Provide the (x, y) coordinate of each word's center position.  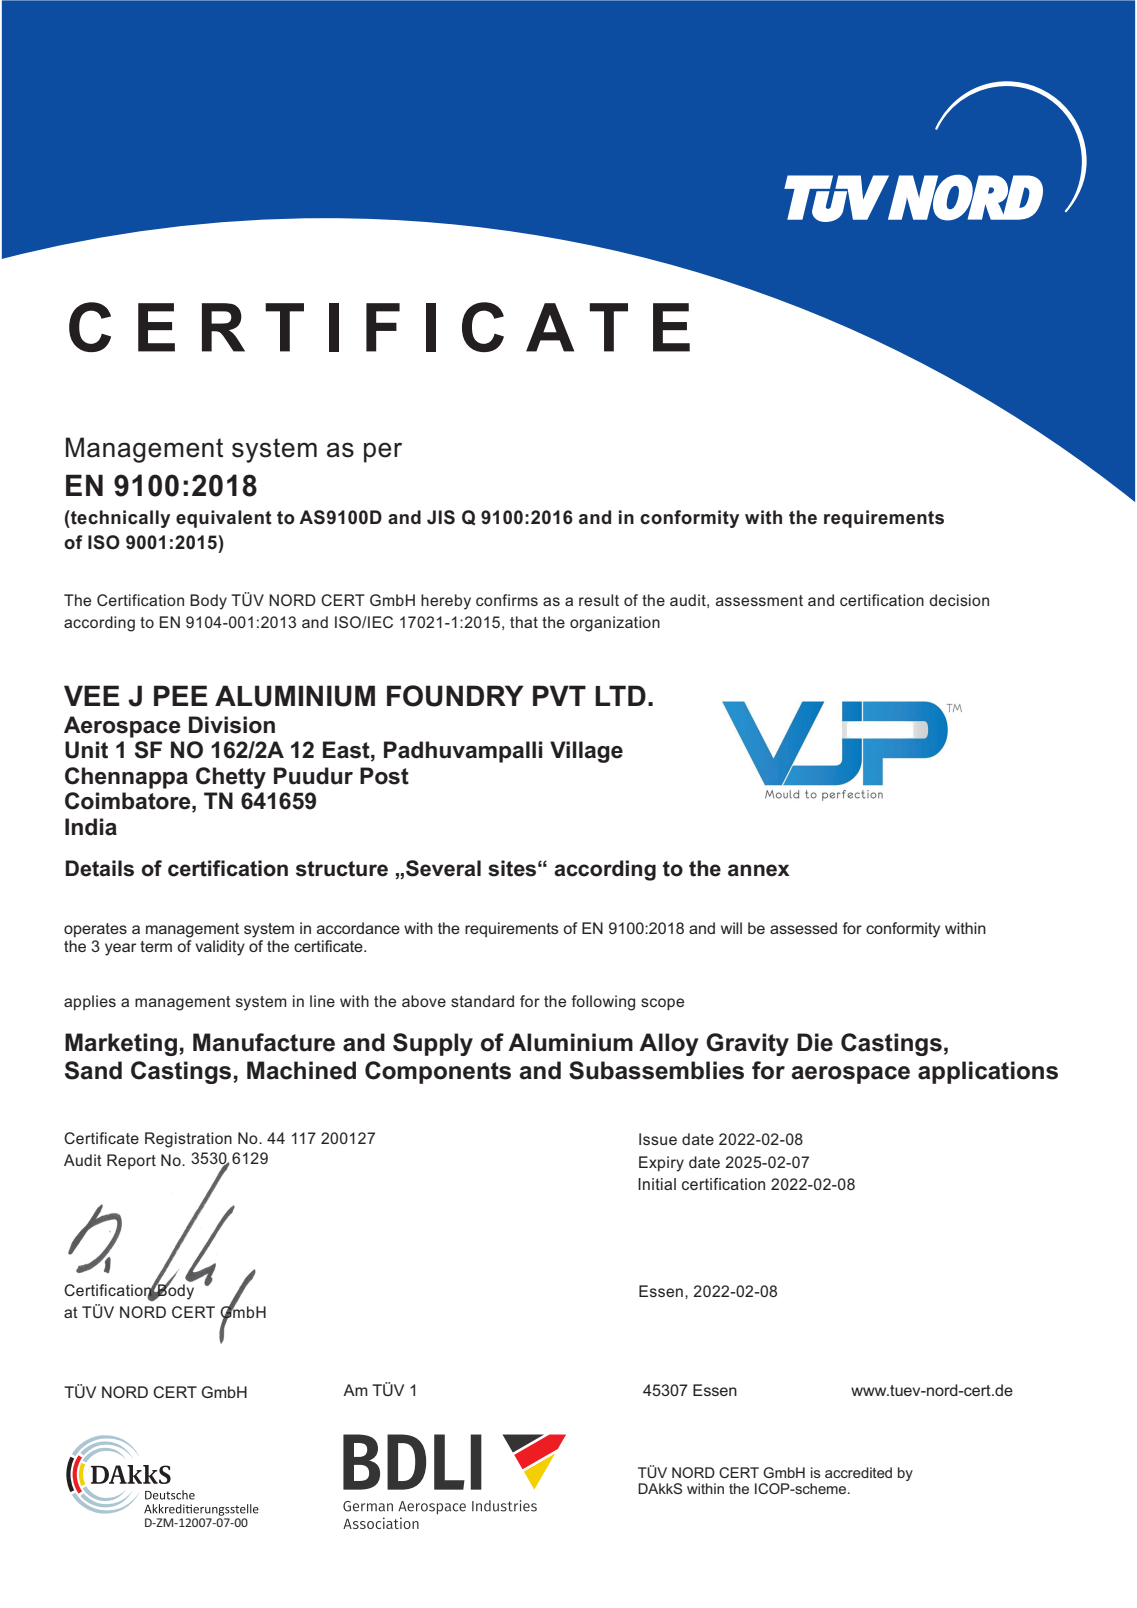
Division (232, 725)
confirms (507, 600)
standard (482, 1001)
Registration (188, 1140)
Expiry (661, 1164)
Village (586, 752)
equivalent (224, 519)
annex (759, 870)
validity (220, 948)
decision (959, 600)
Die (815, 1042)
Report (131, 1161)
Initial (657, 1184)
